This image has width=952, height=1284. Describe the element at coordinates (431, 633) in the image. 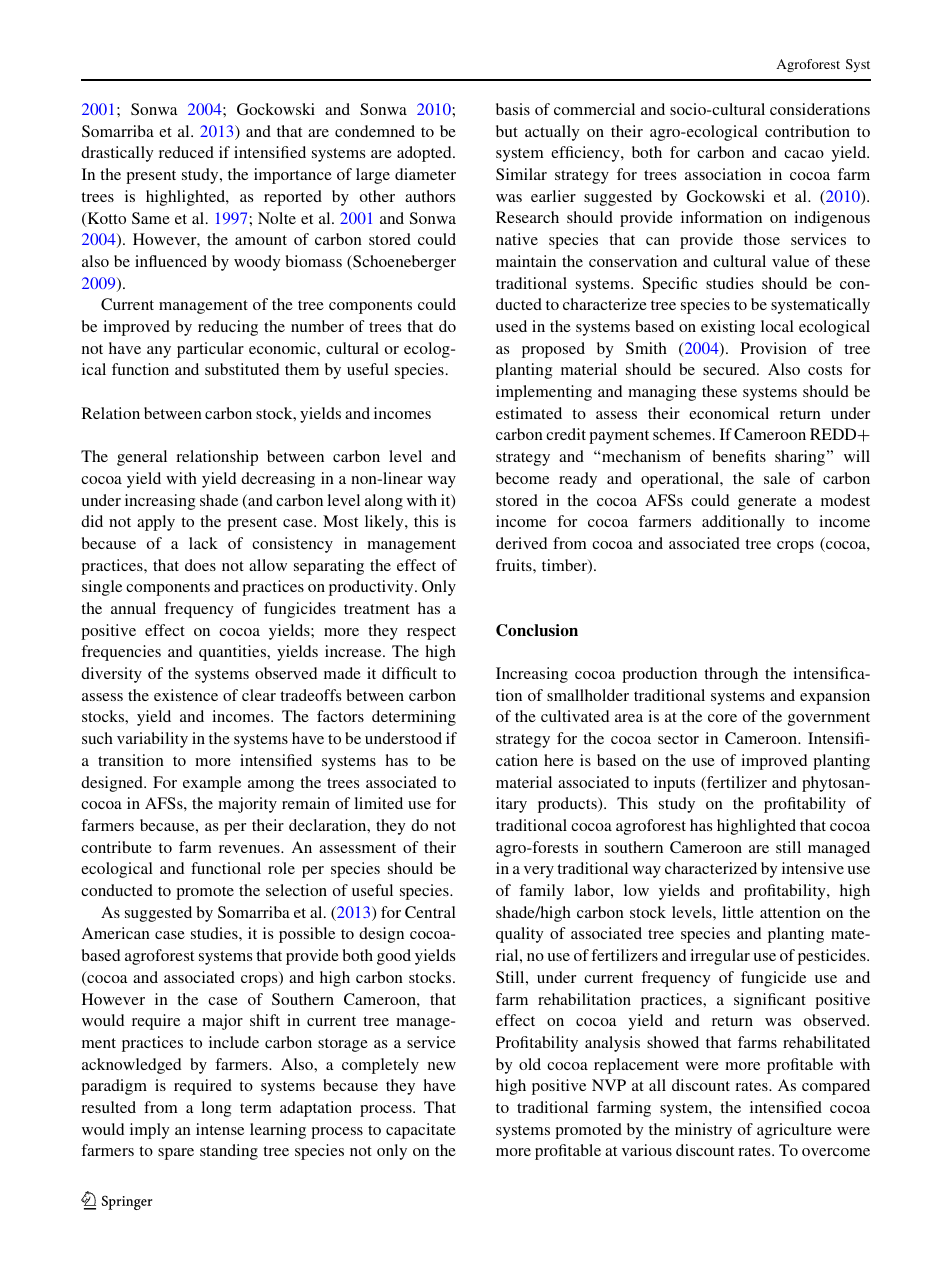

I see `respect` at that location.
